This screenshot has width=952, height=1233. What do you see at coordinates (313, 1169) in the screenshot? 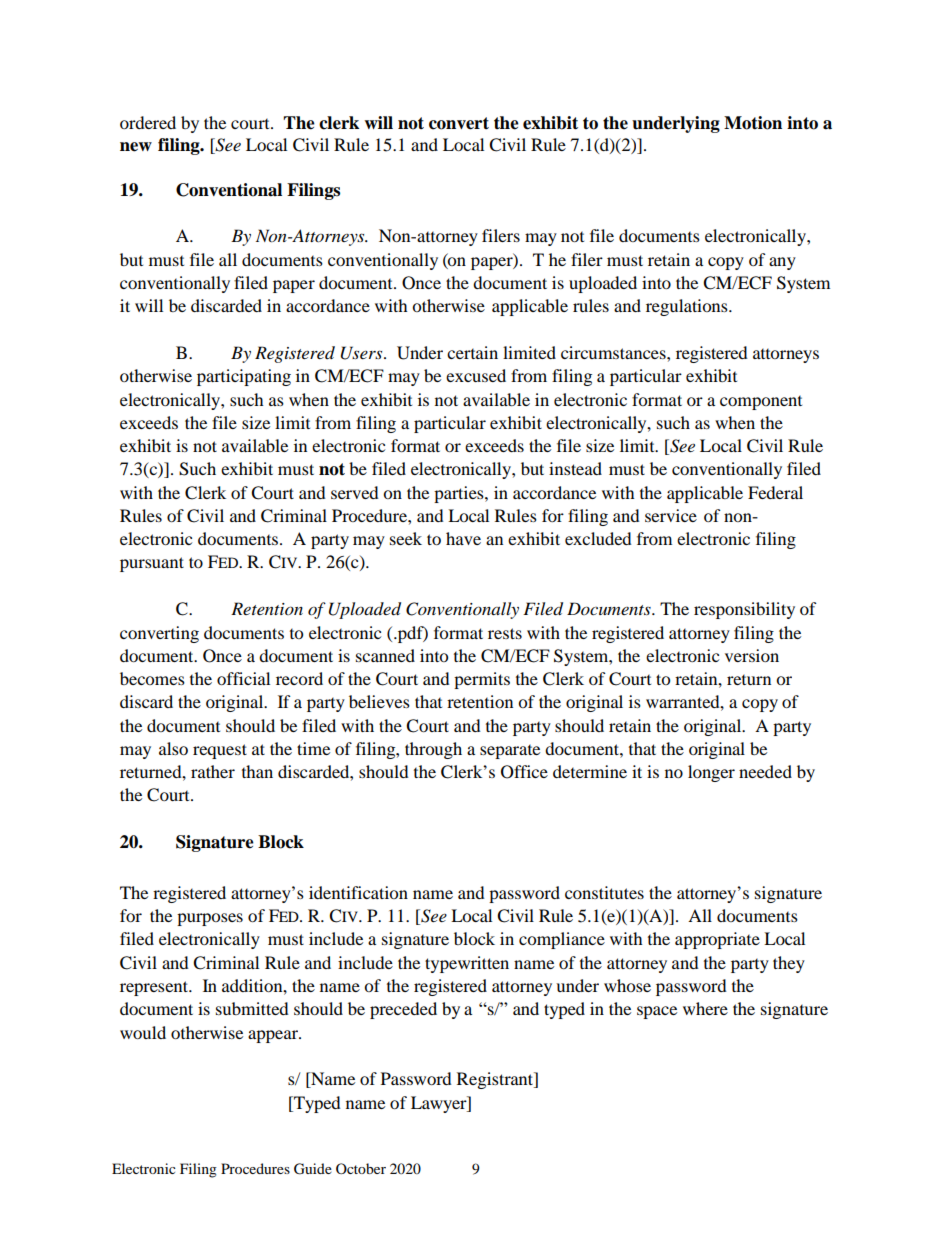
I see `Guide` at bounding box center [313, 1169].
